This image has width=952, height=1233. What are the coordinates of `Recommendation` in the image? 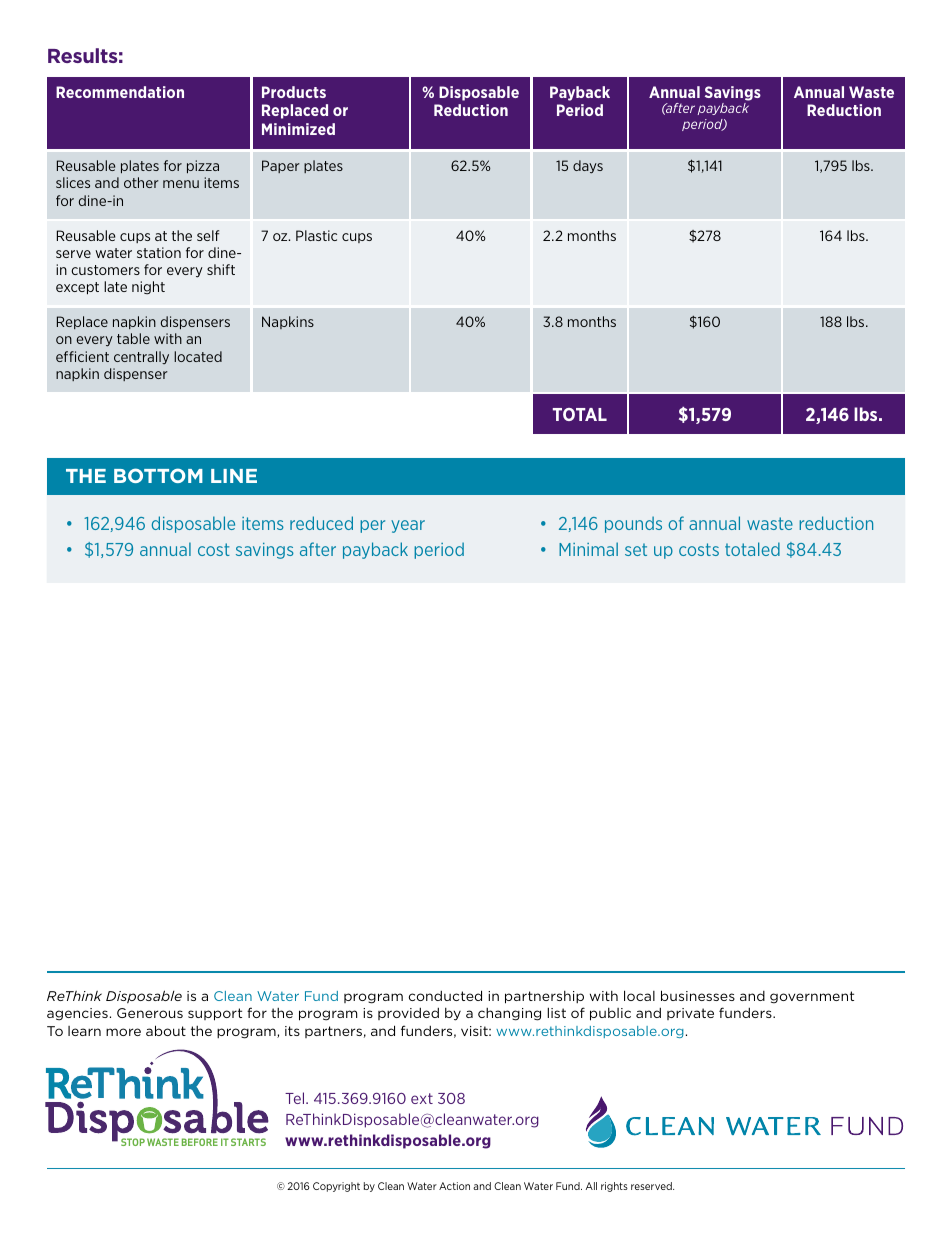 It's located at (120, 92).
